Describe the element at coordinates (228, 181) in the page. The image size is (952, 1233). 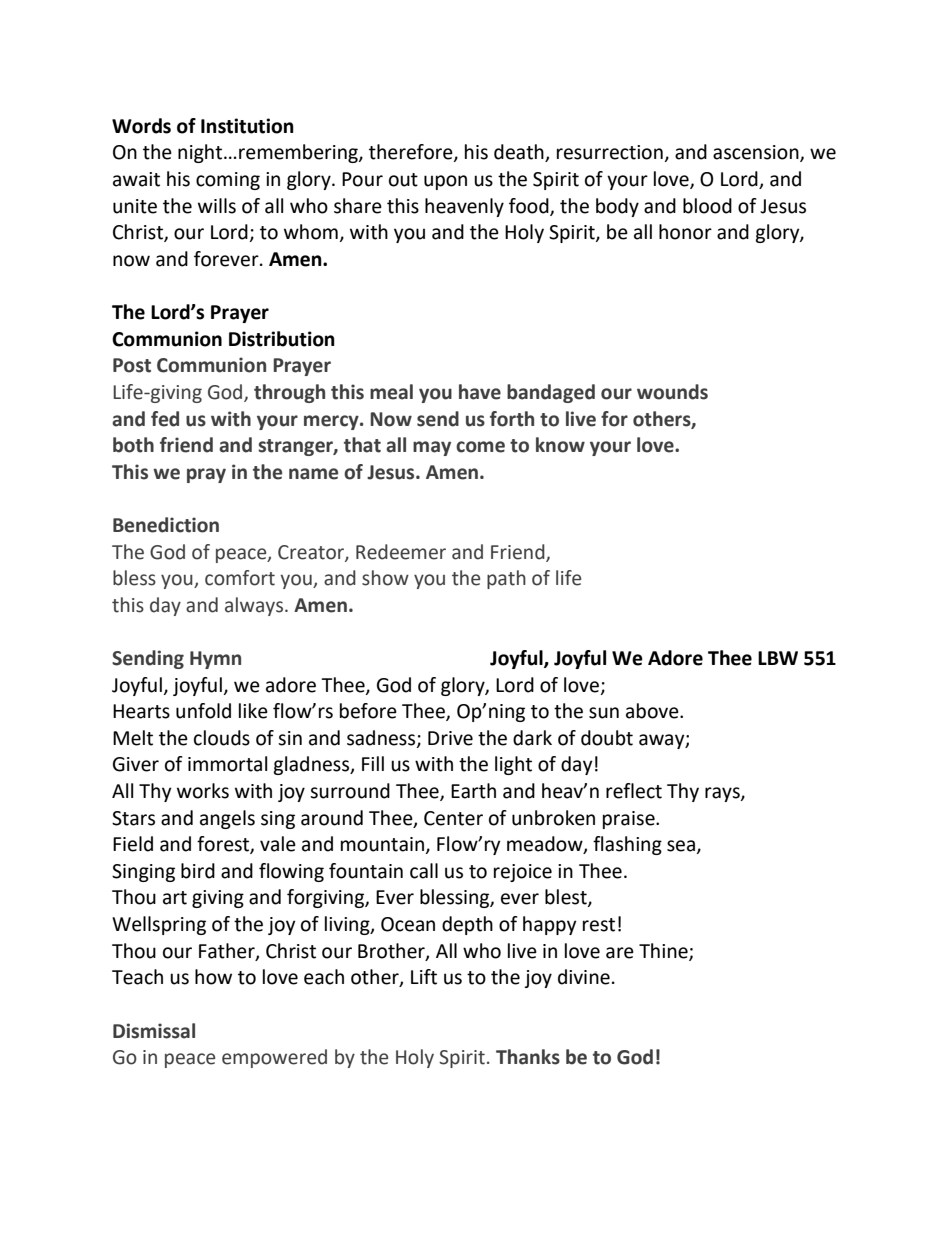
I see `coming` at that location.
